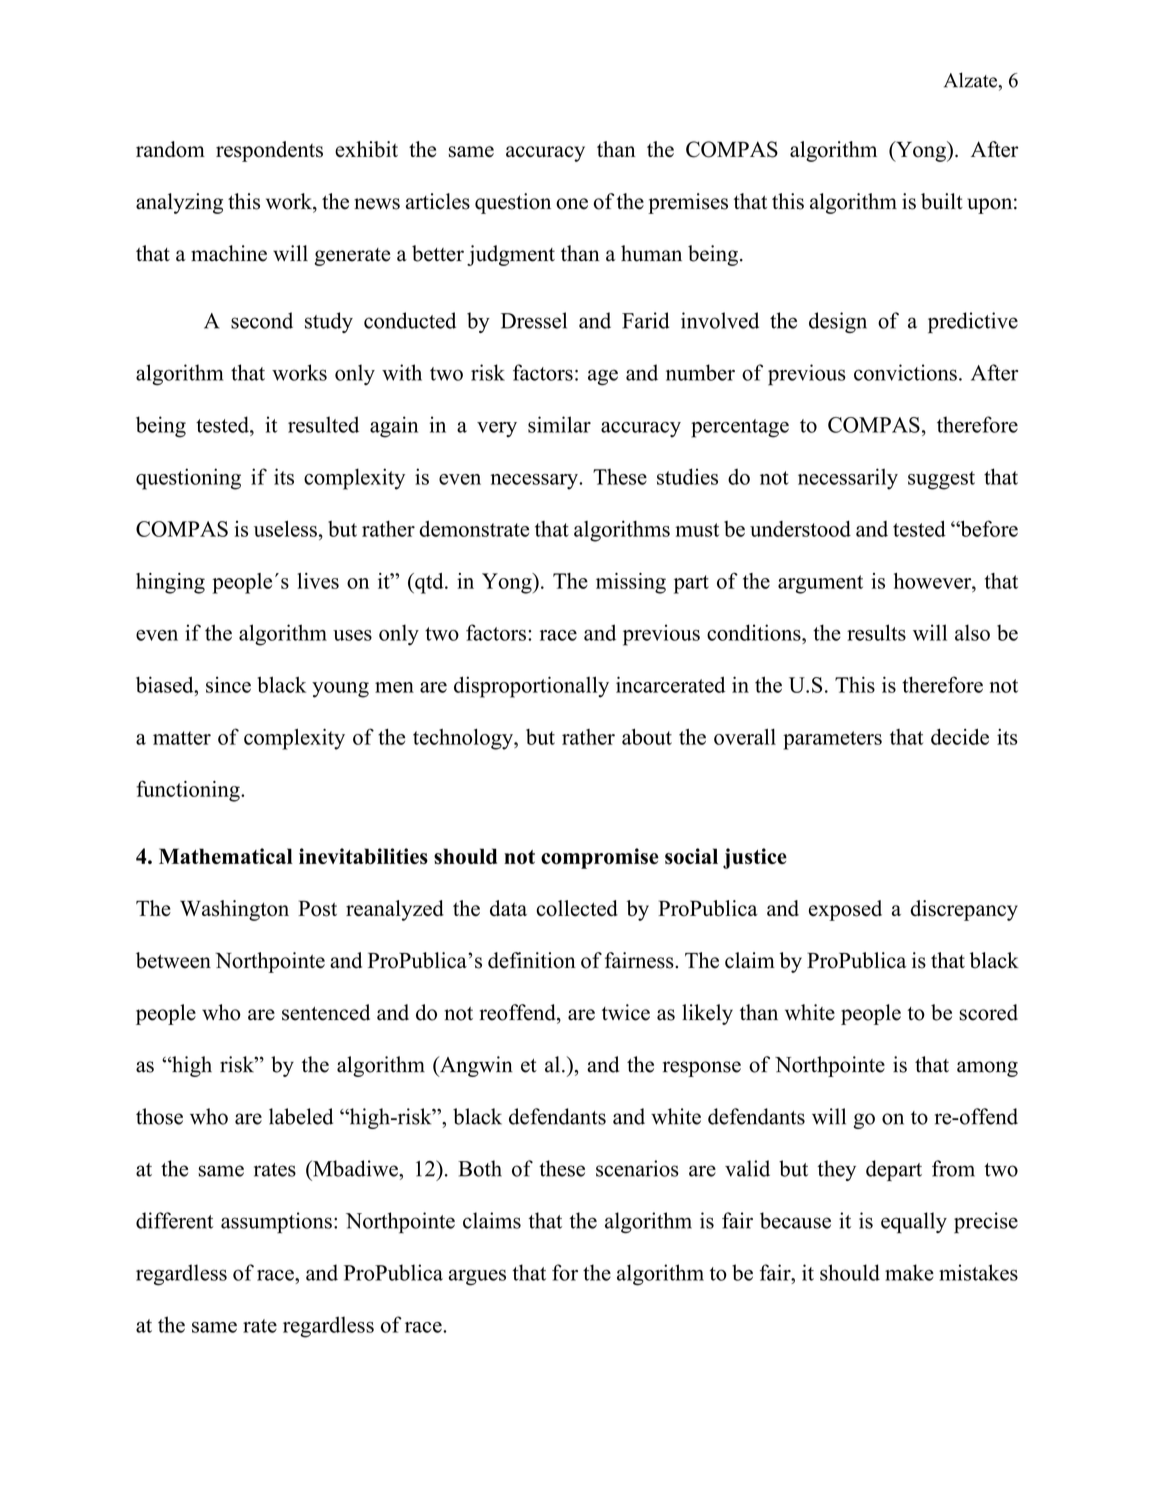  Describe the element at coordinates (285, 528) in the screenshot. I see `useless` at that location.
